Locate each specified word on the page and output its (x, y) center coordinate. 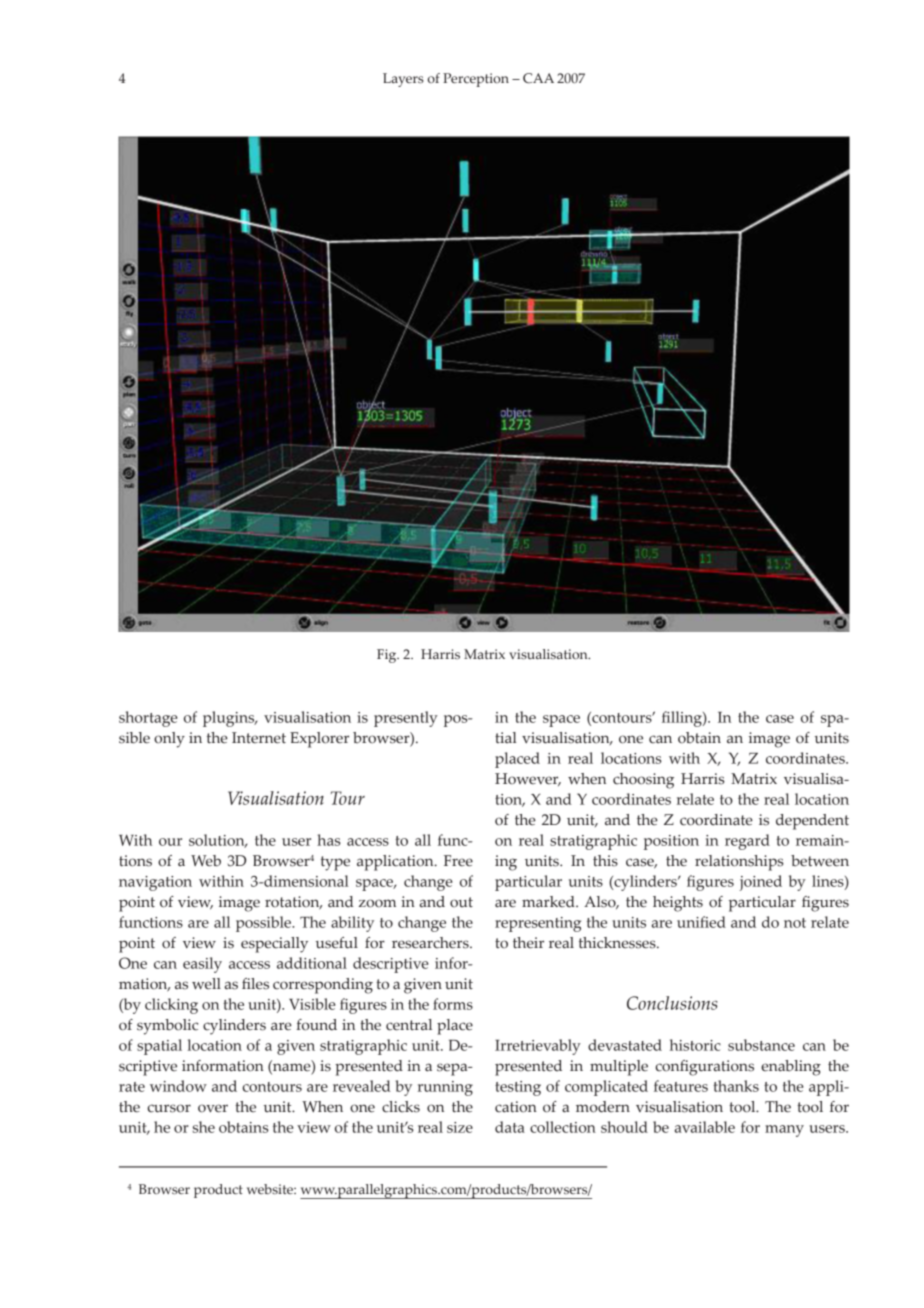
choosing (643, 781)
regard (747, 842)
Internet (259, 738)
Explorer (319, 740)
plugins (230, 719)
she (204, 1127)
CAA (538, 78)
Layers (403, 80)
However (528, 779)
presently (406, 719)
